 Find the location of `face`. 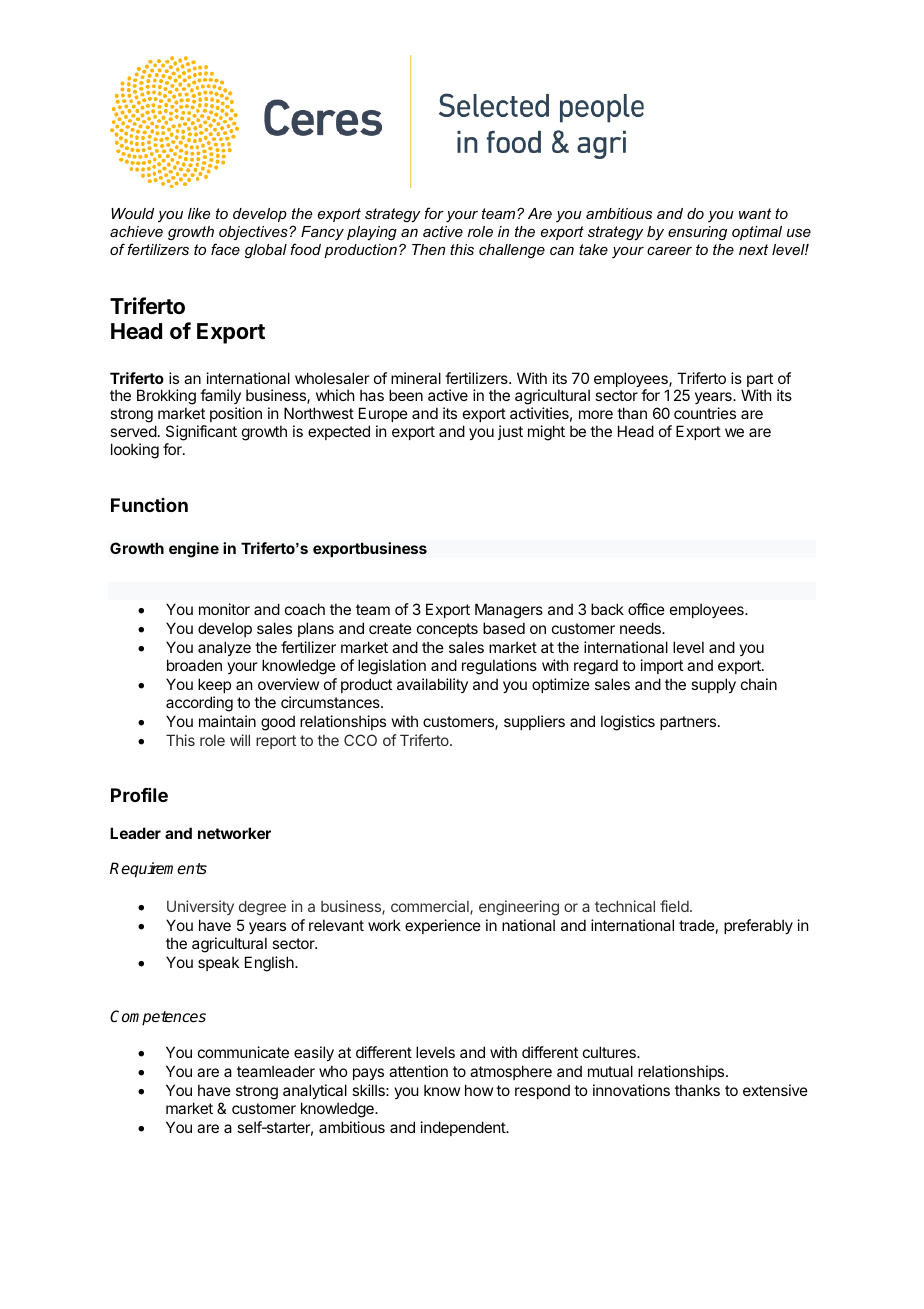

face is located at coordinates (225, 249).
